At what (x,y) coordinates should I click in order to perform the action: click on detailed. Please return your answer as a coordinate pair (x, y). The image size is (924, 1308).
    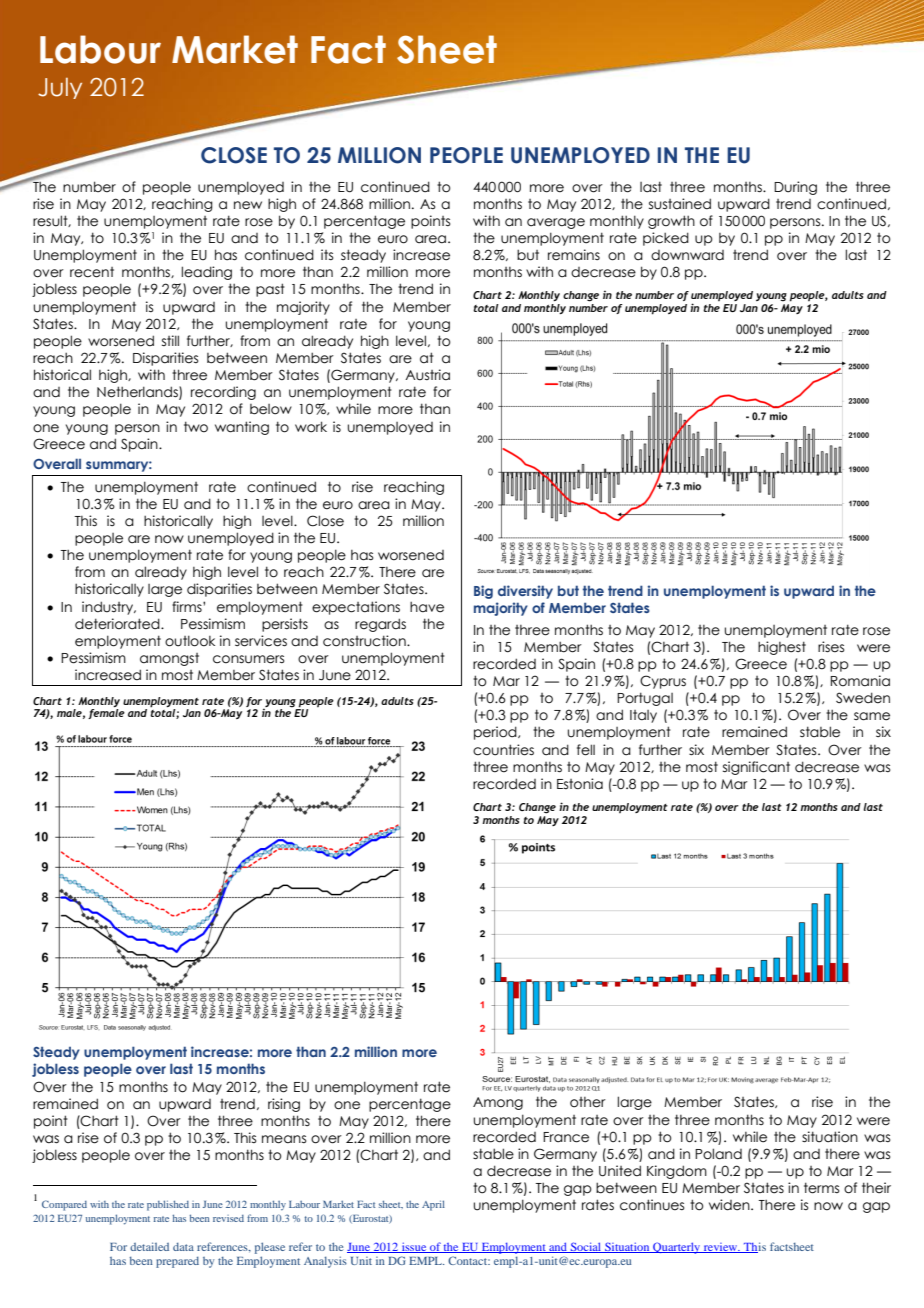
    Looking at the image, I should click on (149, 1246).
